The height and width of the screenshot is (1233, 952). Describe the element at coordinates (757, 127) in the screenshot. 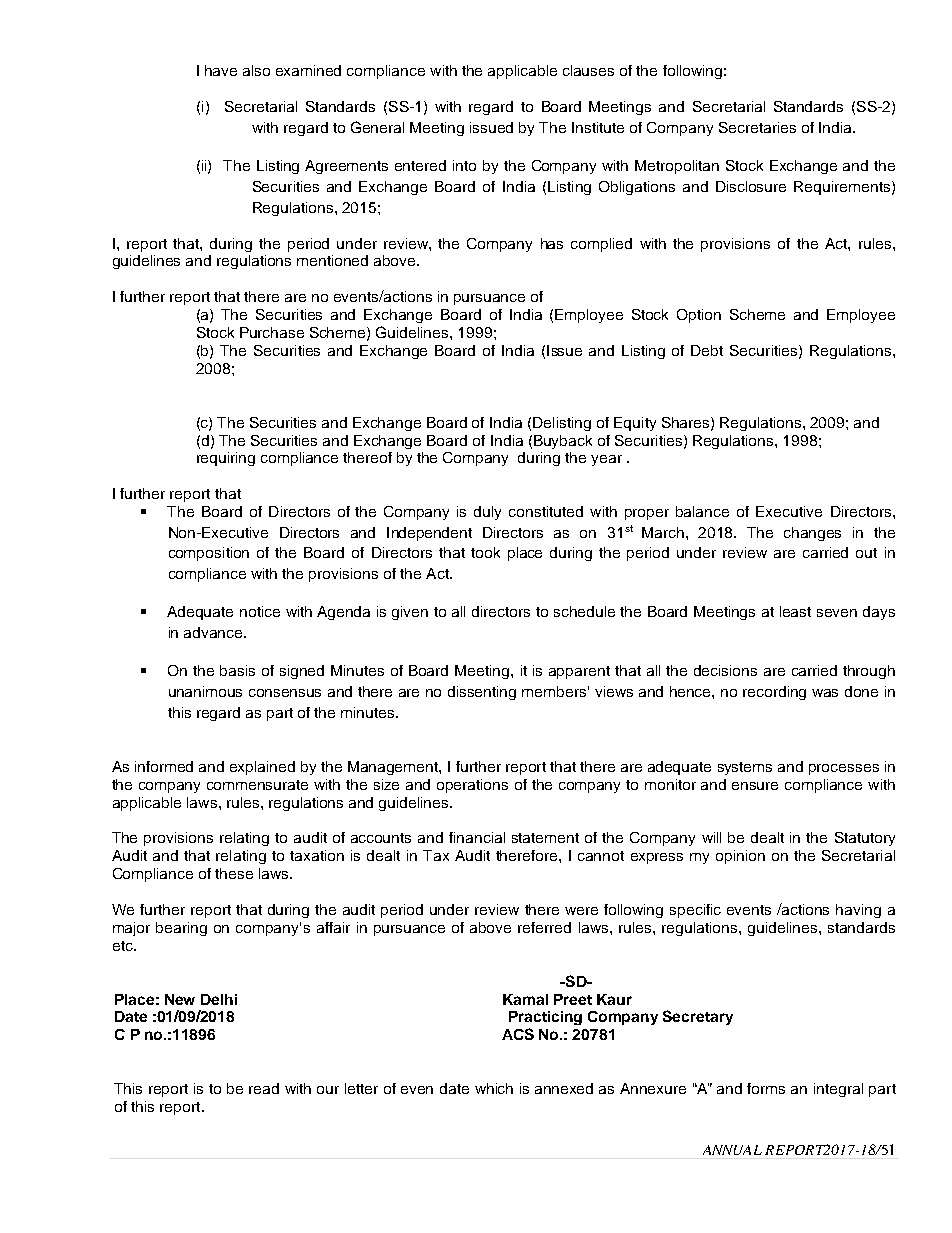

I see `Secretaries` at that location.
